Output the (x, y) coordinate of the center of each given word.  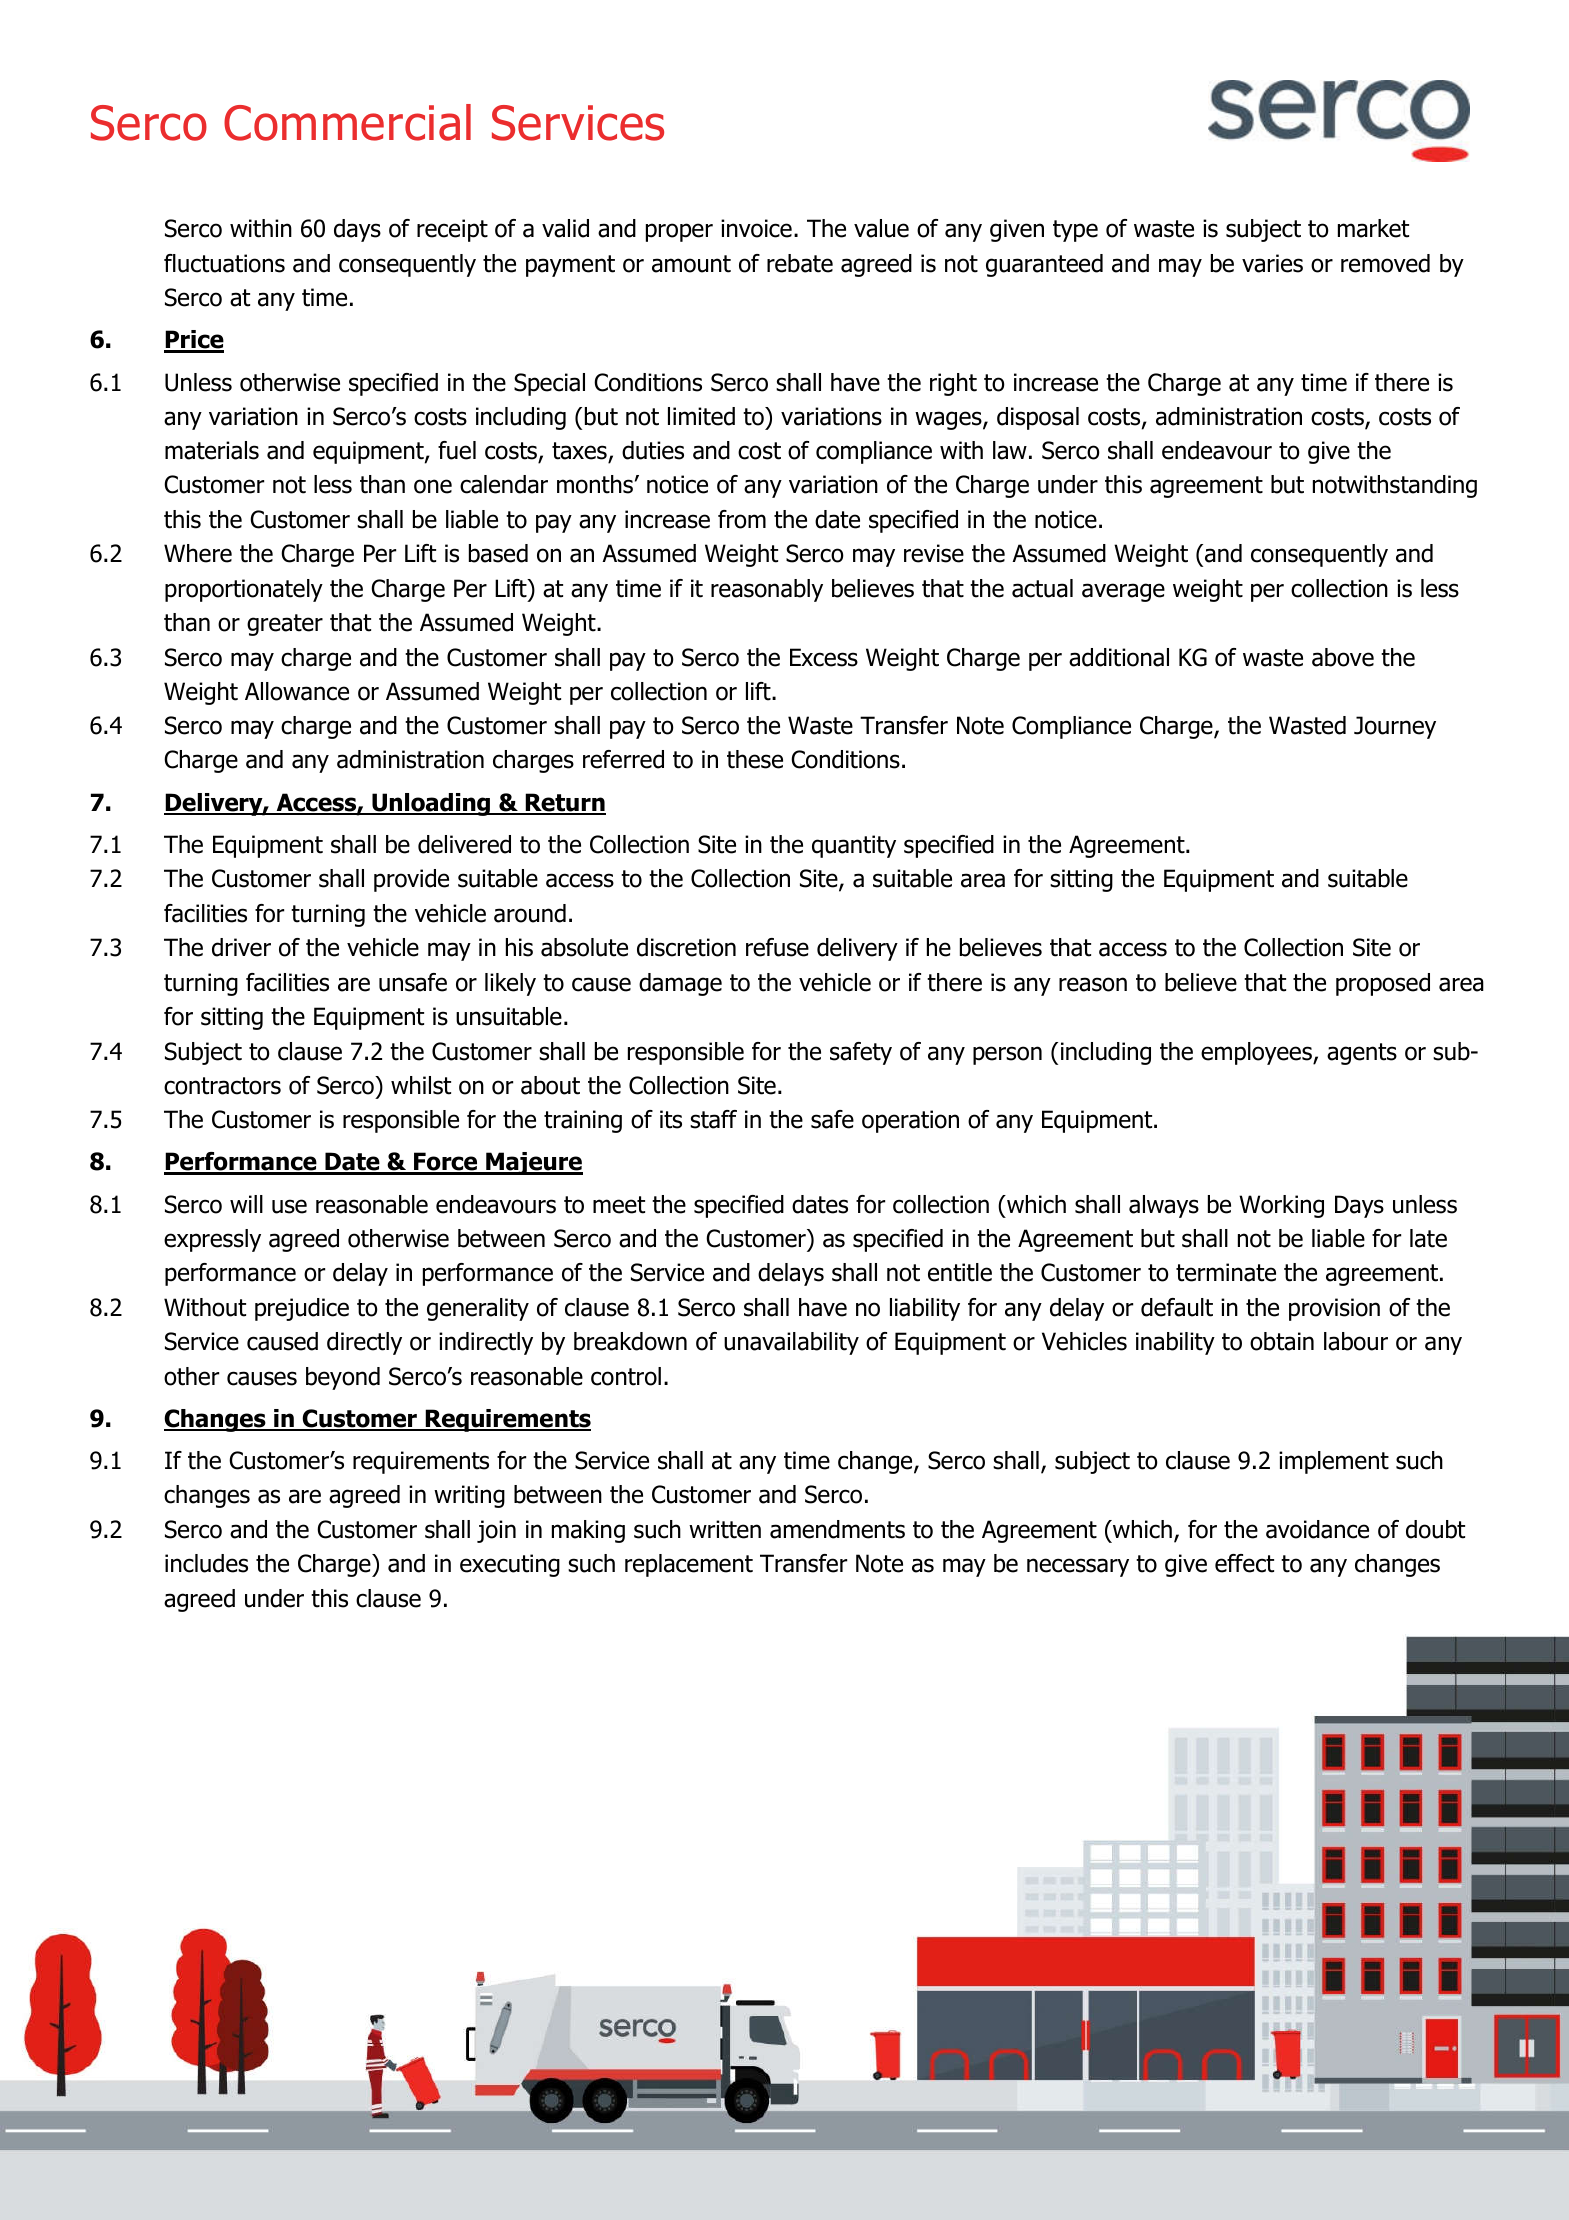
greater (285, 625)
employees (1257, 1053)
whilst (421, 1085)
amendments (837, 1529)
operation (910, 1121)
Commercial (347, 122)
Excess (824, 657)
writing (469, 1496)
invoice (756, 228)
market (1373, 228)
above (1343, 657)
